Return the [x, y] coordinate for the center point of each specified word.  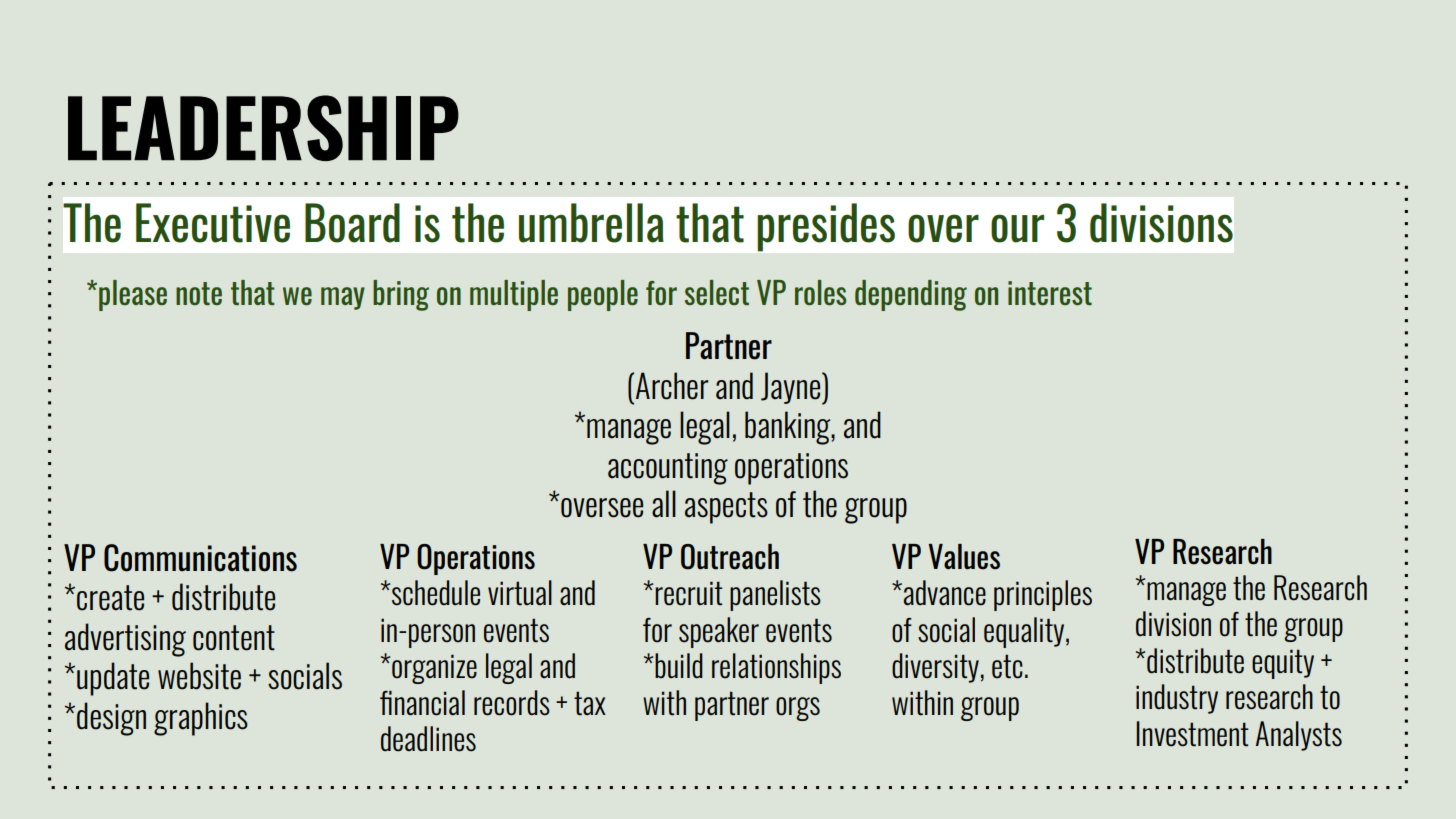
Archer [672, 386]
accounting [668, 469]
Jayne [792, 388]
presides [826, 227]
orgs [798, 709]
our [1017, 228]
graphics [201, 719]
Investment [1193, 734]
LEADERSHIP [263, 128]
